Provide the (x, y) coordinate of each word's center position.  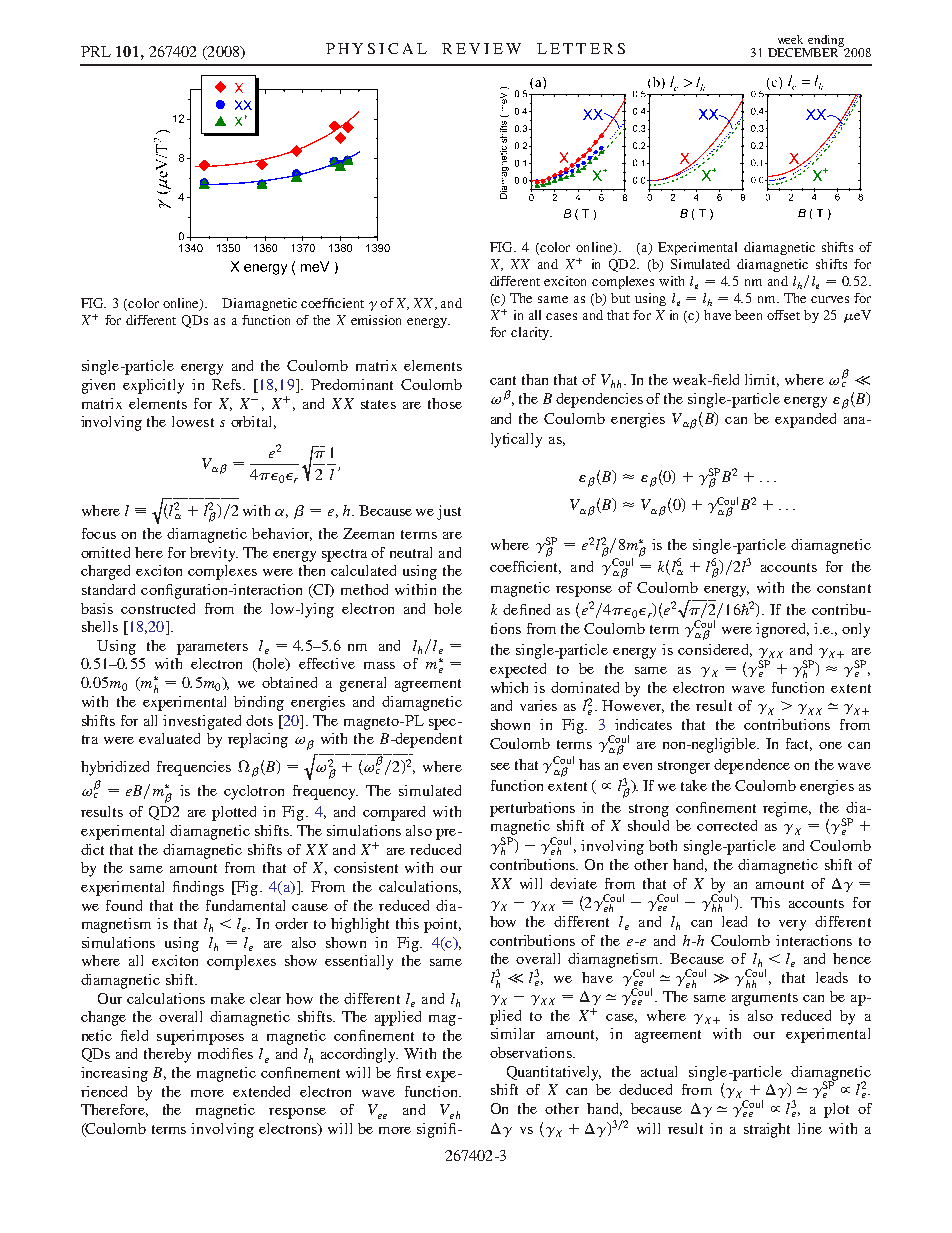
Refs (226, 384)
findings (198, 888)
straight (767, 1130)
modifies (225, 1053)
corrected (727, 825)
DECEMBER (805, 51)
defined (526, 609)
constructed (158, 608)
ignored (782, 630)
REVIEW (481, 48)
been (748, 315)
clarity (531, 333)
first (409, 1072)
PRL (96, 51)
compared (394, 813)
